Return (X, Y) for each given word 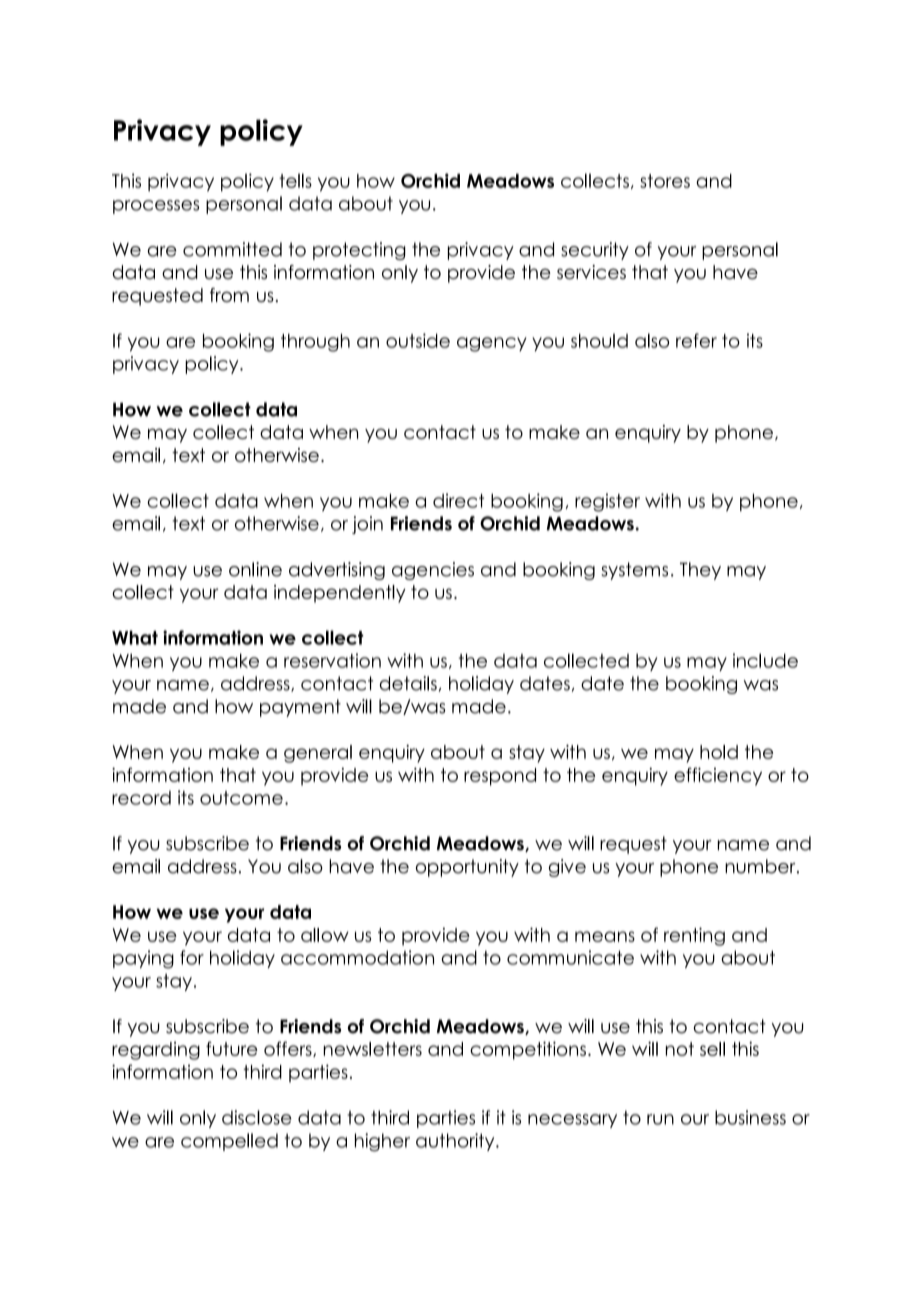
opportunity (467, 868)
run (660, 1119)
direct (458, 500)
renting (694, 936)
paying (143, 959)
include (765, 660)
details (408, 683)
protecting (359, 251)
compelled (229, 1142)
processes (156, 207)
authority (456, 1142)
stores (665, 181)
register (607, 502)
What (135, 637)
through (315, 343)
